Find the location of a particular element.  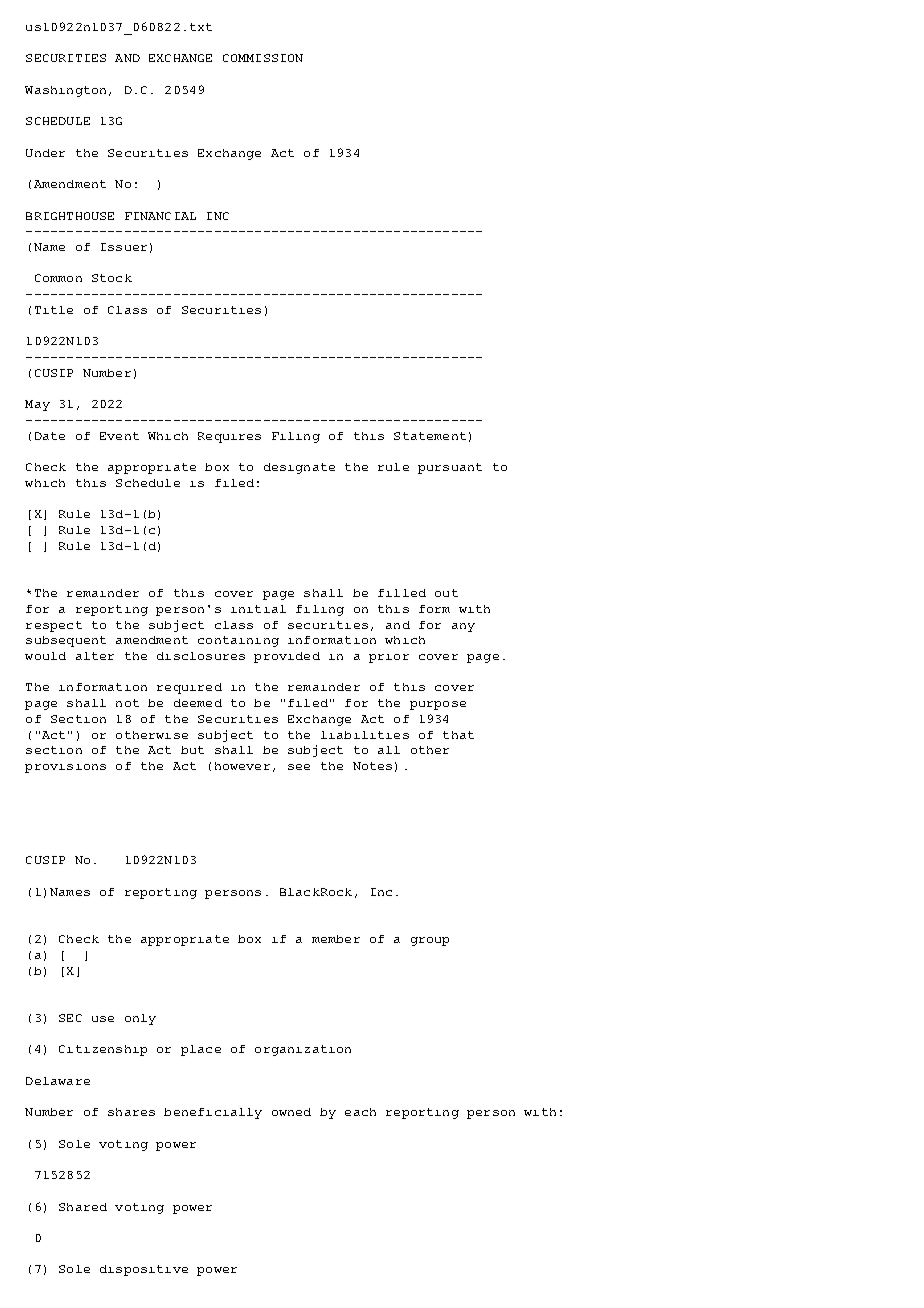

COMMISSION is located at coordinates (263, 58).
